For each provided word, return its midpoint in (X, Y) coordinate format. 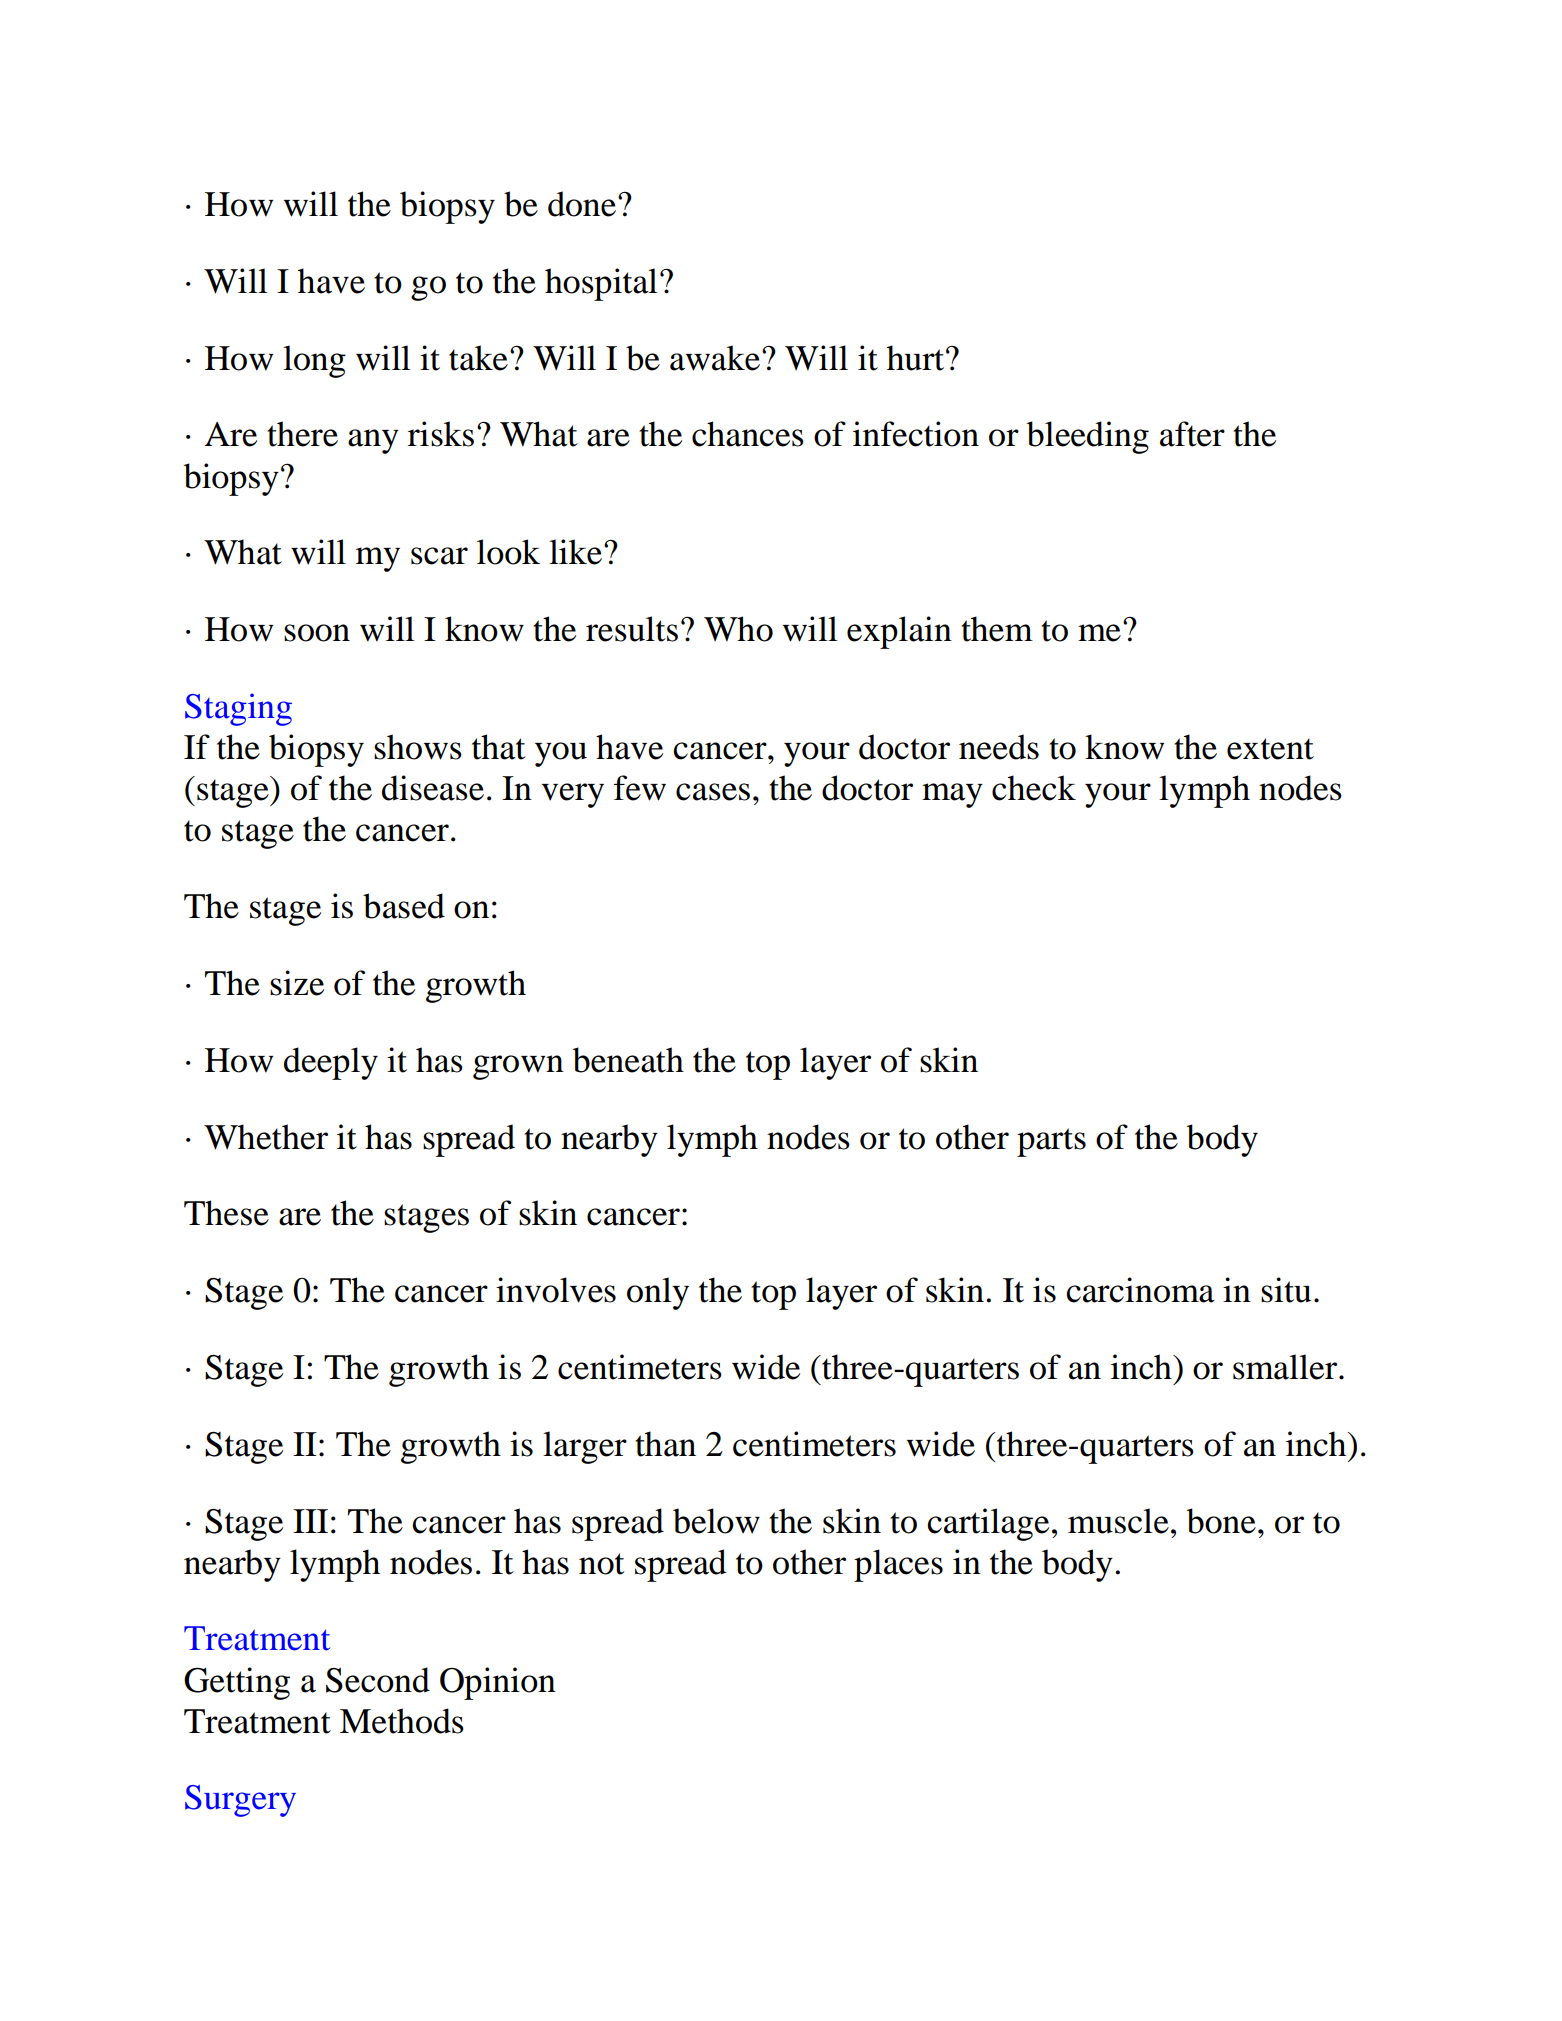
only (658, 1293)
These (226, 1213)
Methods (402, 1721)
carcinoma (1140, 1290)
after (1192, 434)
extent (1270, 749)
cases (713, 792)
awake (716, 358)
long (314, 361)
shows (418, 747)
